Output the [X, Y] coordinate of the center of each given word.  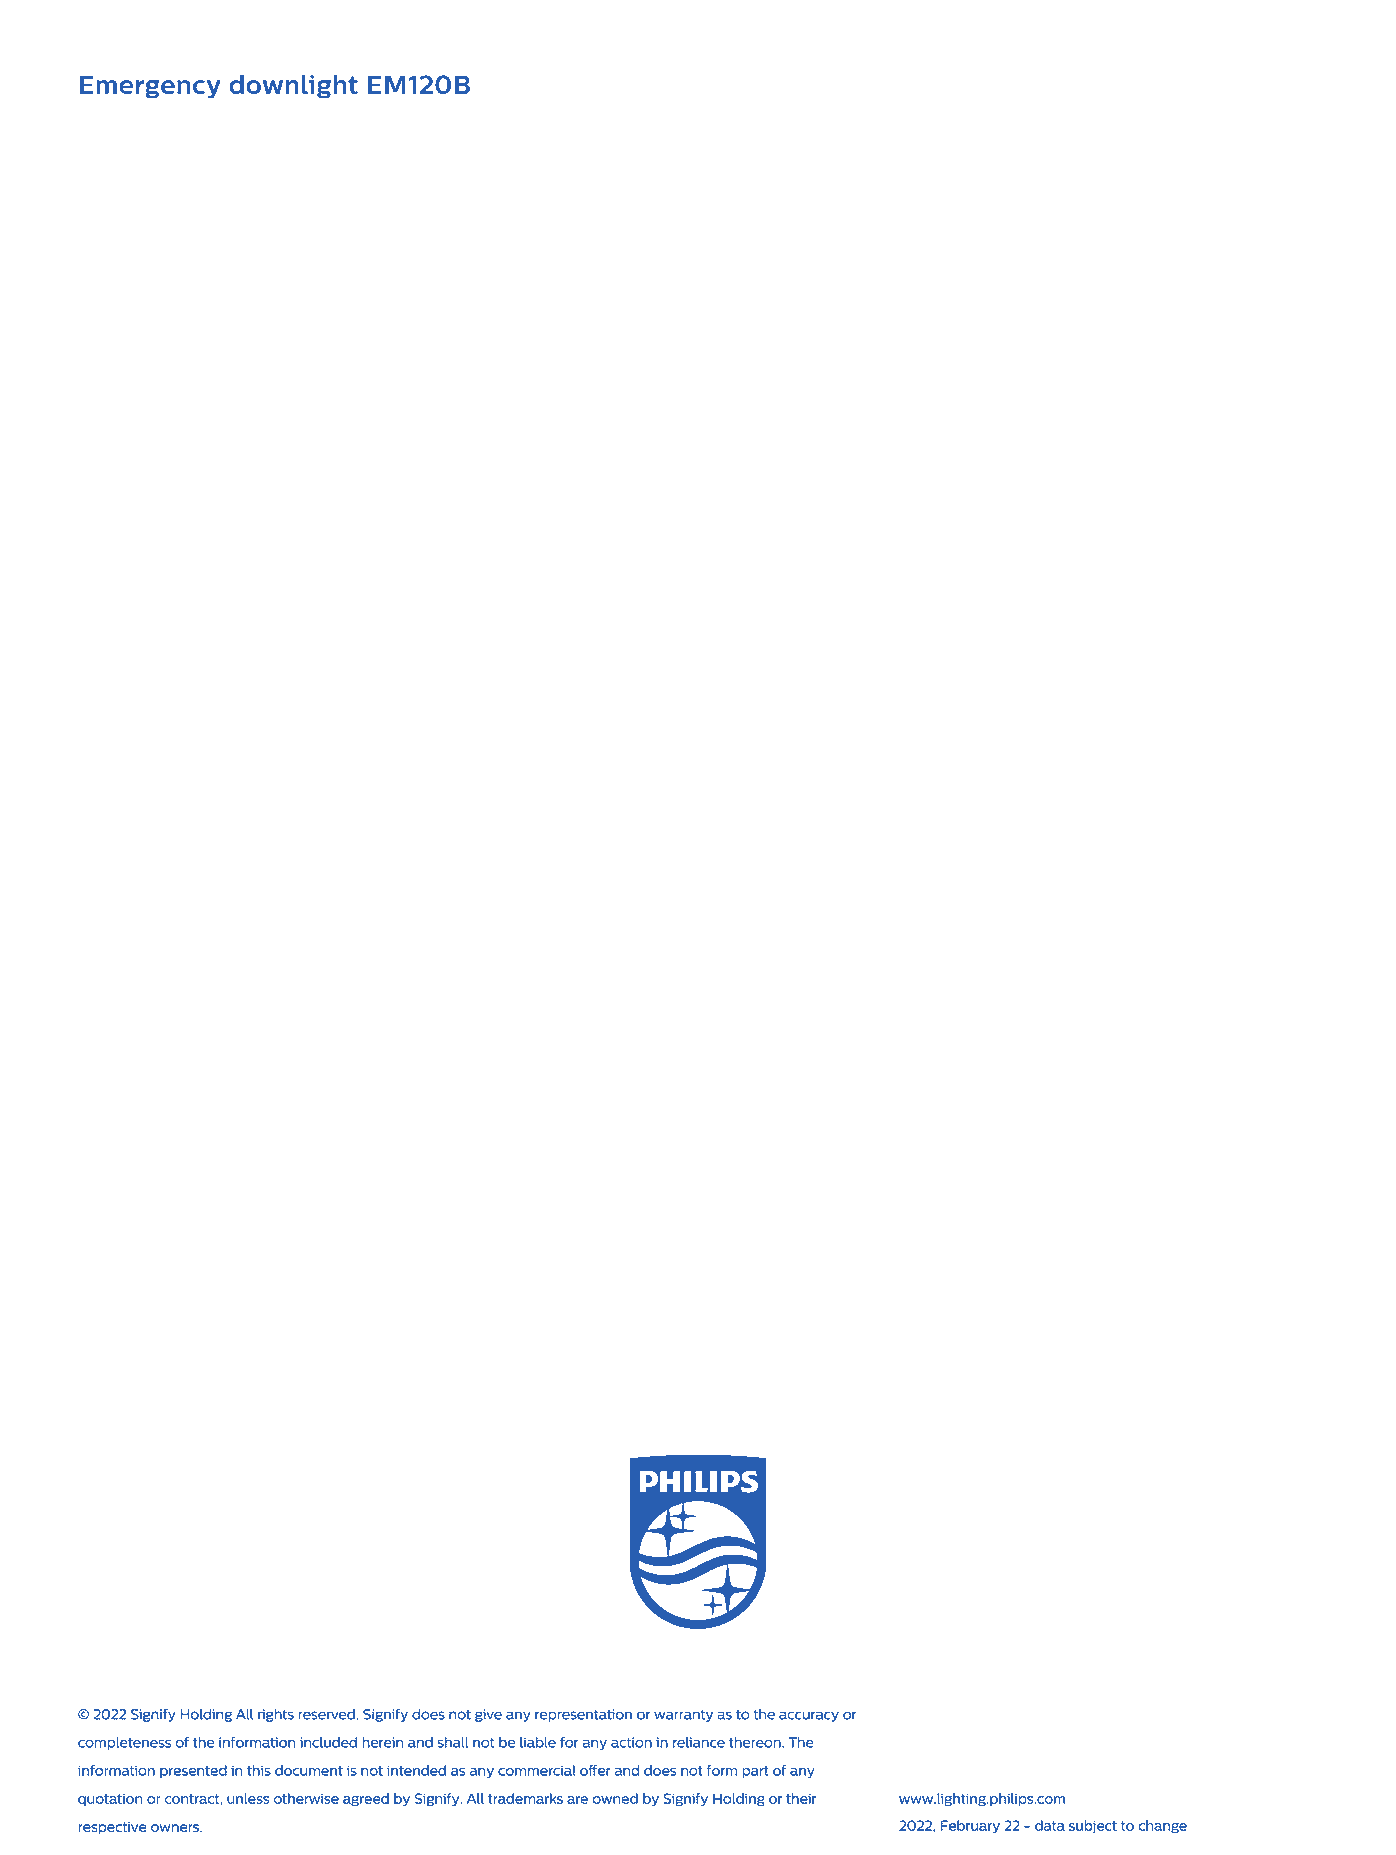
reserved [326, 1714]
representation [583, 1715]
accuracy [809, 1716]
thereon [756, 1742]
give [488, 1715]
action [631, 1742]
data [1050, 1825]
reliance [699, 1742]
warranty [683, 1715]
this [259, 1770]
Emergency [150, 87]
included [328, 1742]
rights [276, 1715]
